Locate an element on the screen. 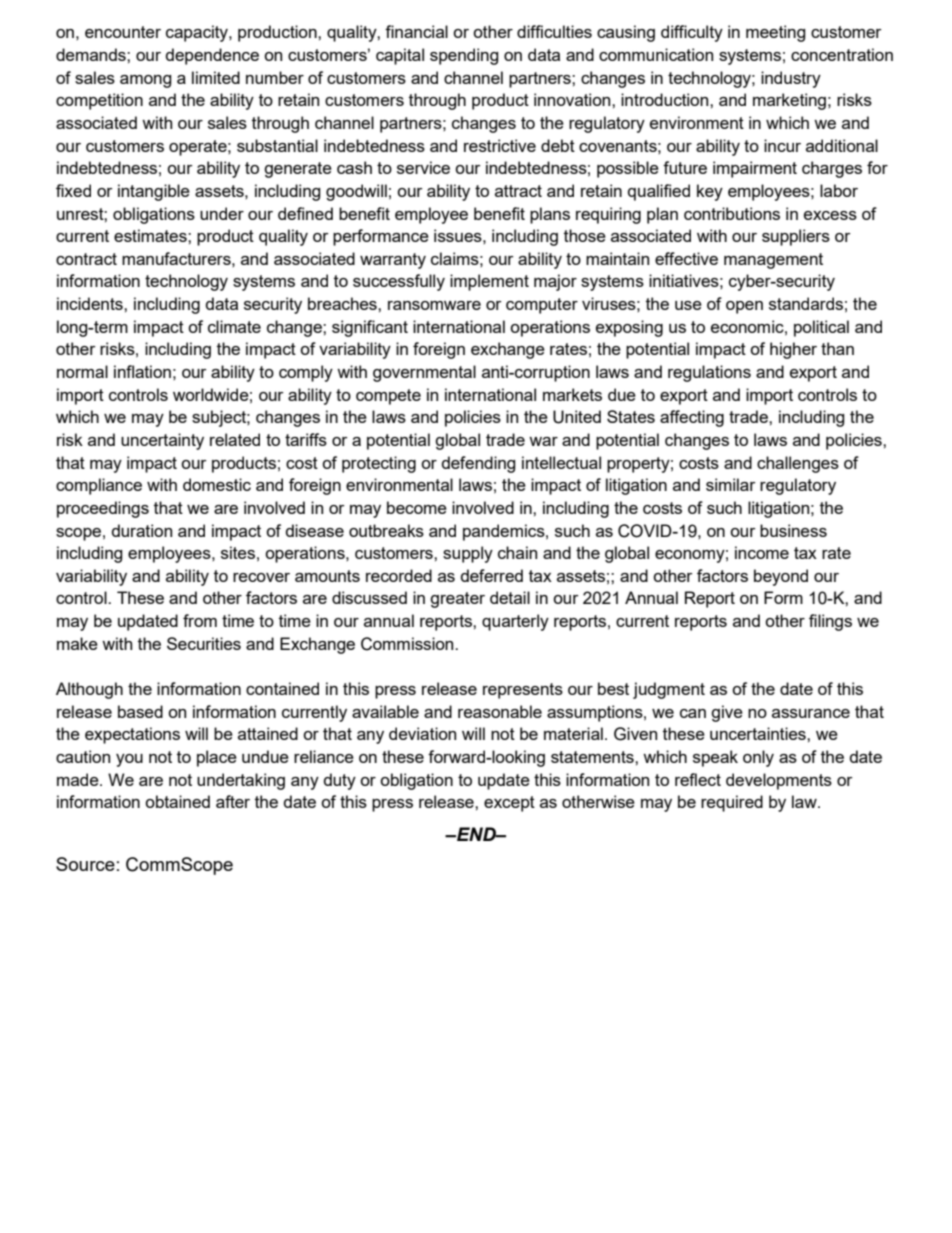  dependence is located at coordinates (212, 56).
